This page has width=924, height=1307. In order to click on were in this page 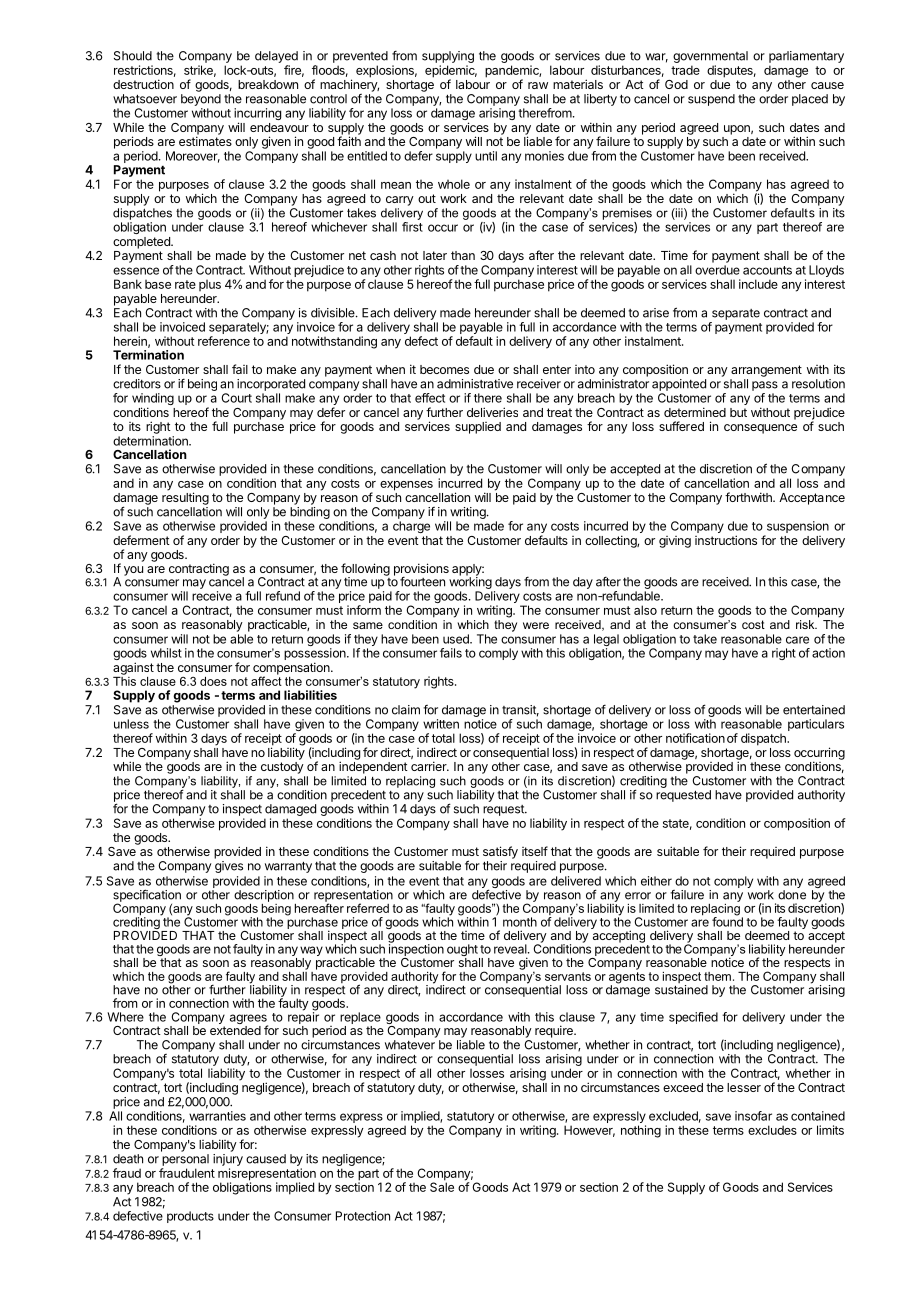, I will do `click(536, 625)`.
